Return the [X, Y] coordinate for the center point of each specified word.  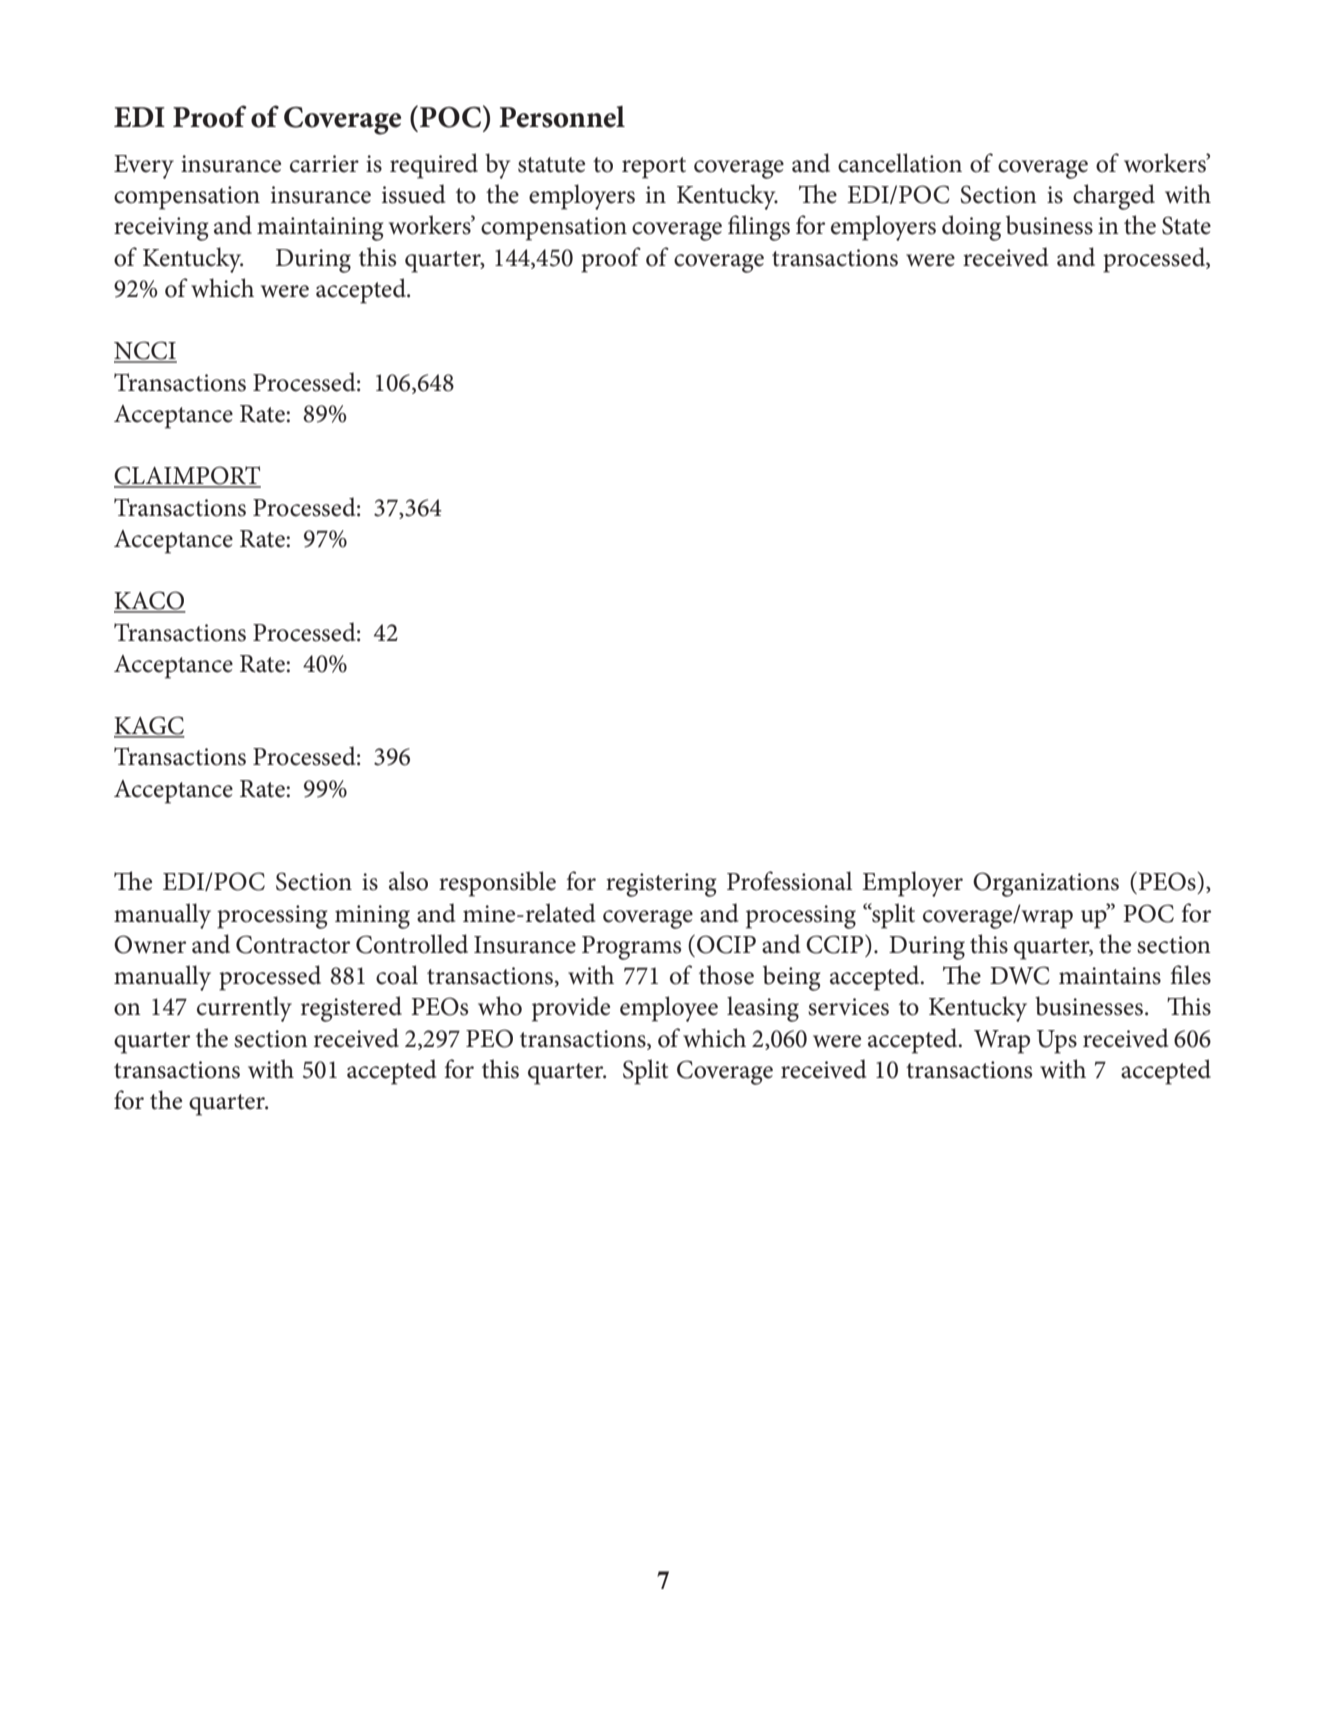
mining [372, 917]
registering [661, 885]
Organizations [1046, 884]
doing [971, 228]
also [408, 881]
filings [759, 228]
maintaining [320, 229]
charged [1114, 197]
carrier [324, 164]
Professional [789, 881]
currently [244, 1009]
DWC [1020, 975]
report [654, 168]
